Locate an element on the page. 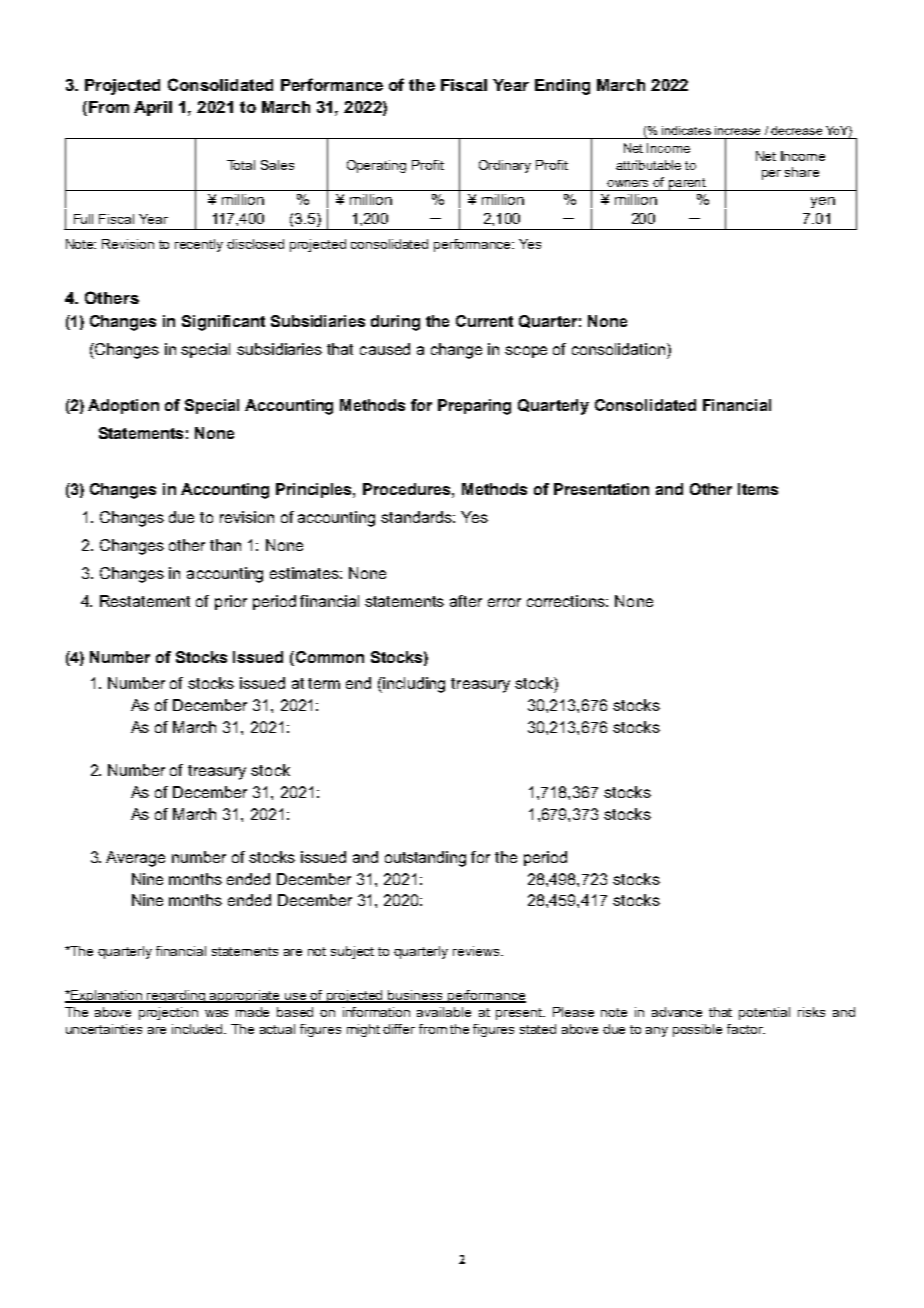 This image has width=924, height=1308. than is located at coordinates (225, 545).
